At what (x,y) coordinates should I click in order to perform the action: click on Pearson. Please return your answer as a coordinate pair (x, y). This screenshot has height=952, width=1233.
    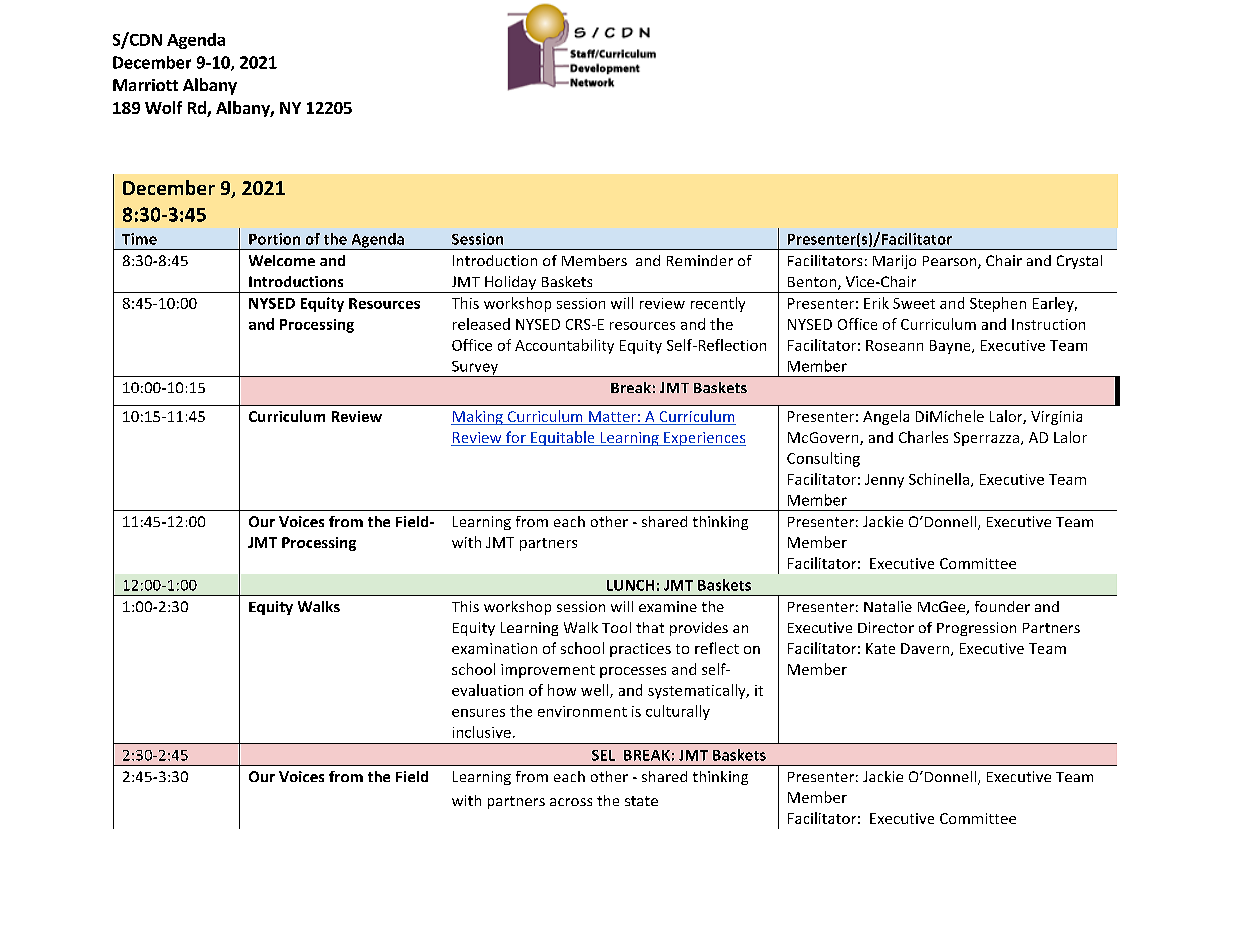
    Looking at the image, I should click on (951, 262).
